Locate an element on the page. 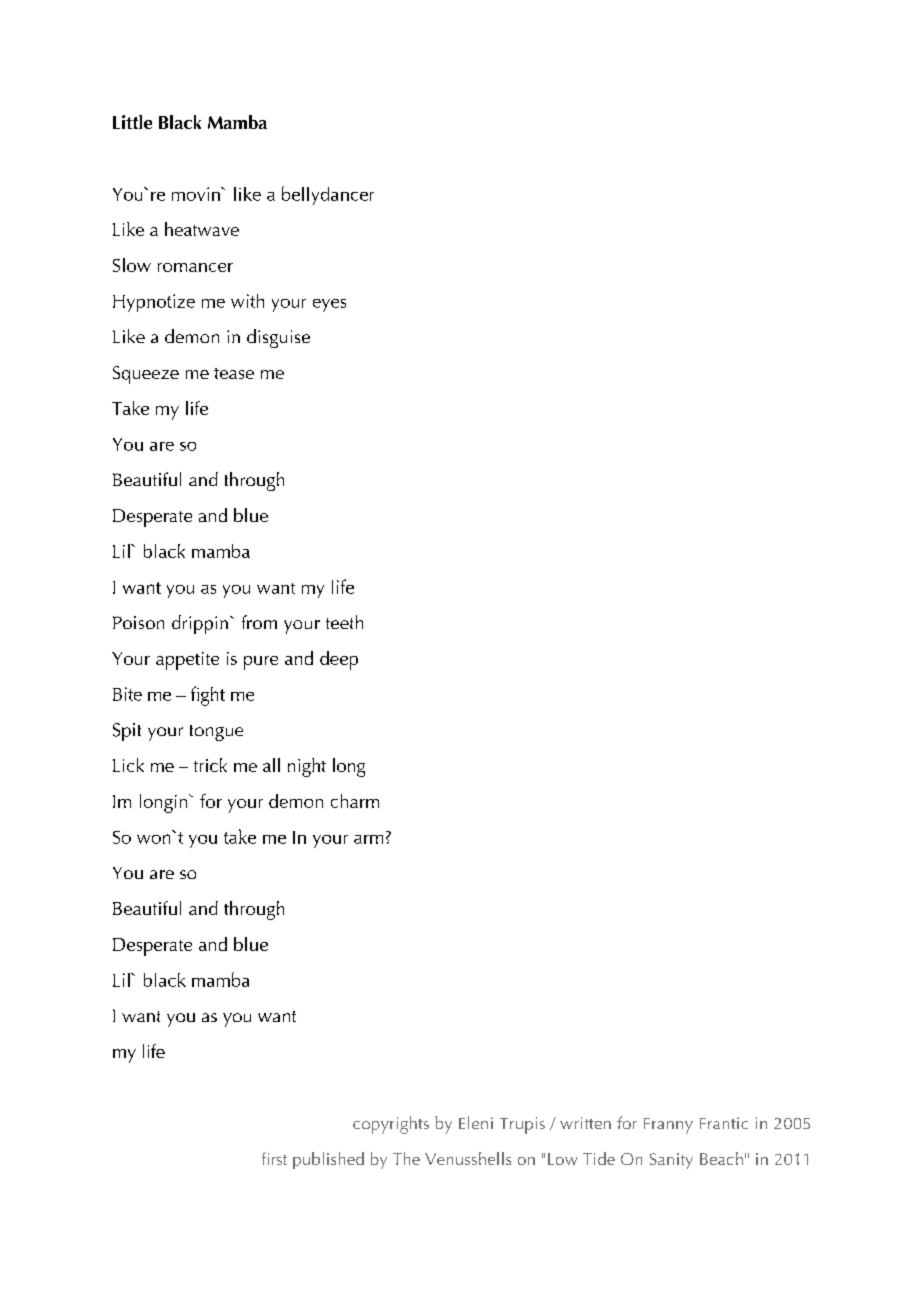 This document has height=1308, width=924. disguise is located at coordinates (278, 338).
